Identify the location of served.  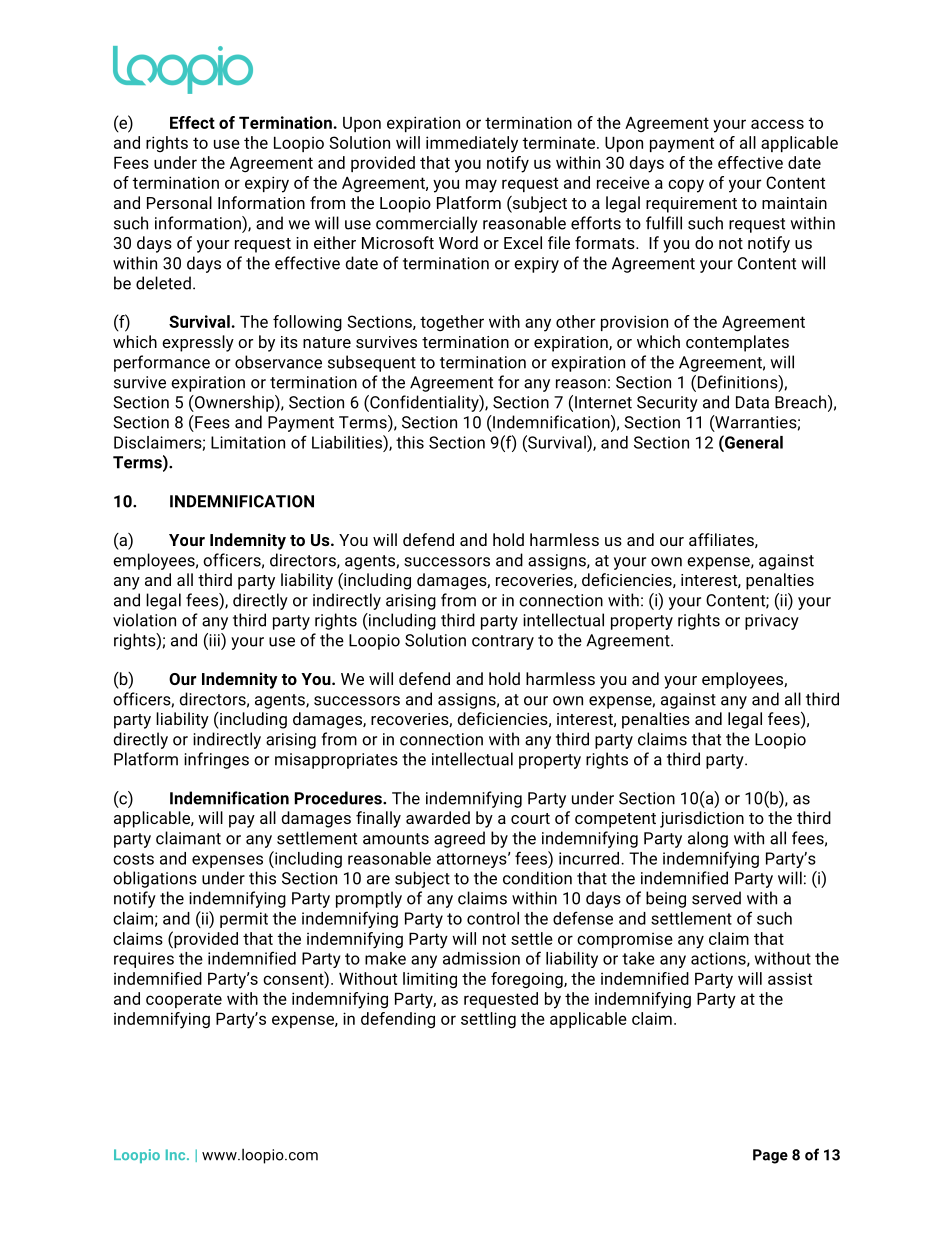
(716, 898).
